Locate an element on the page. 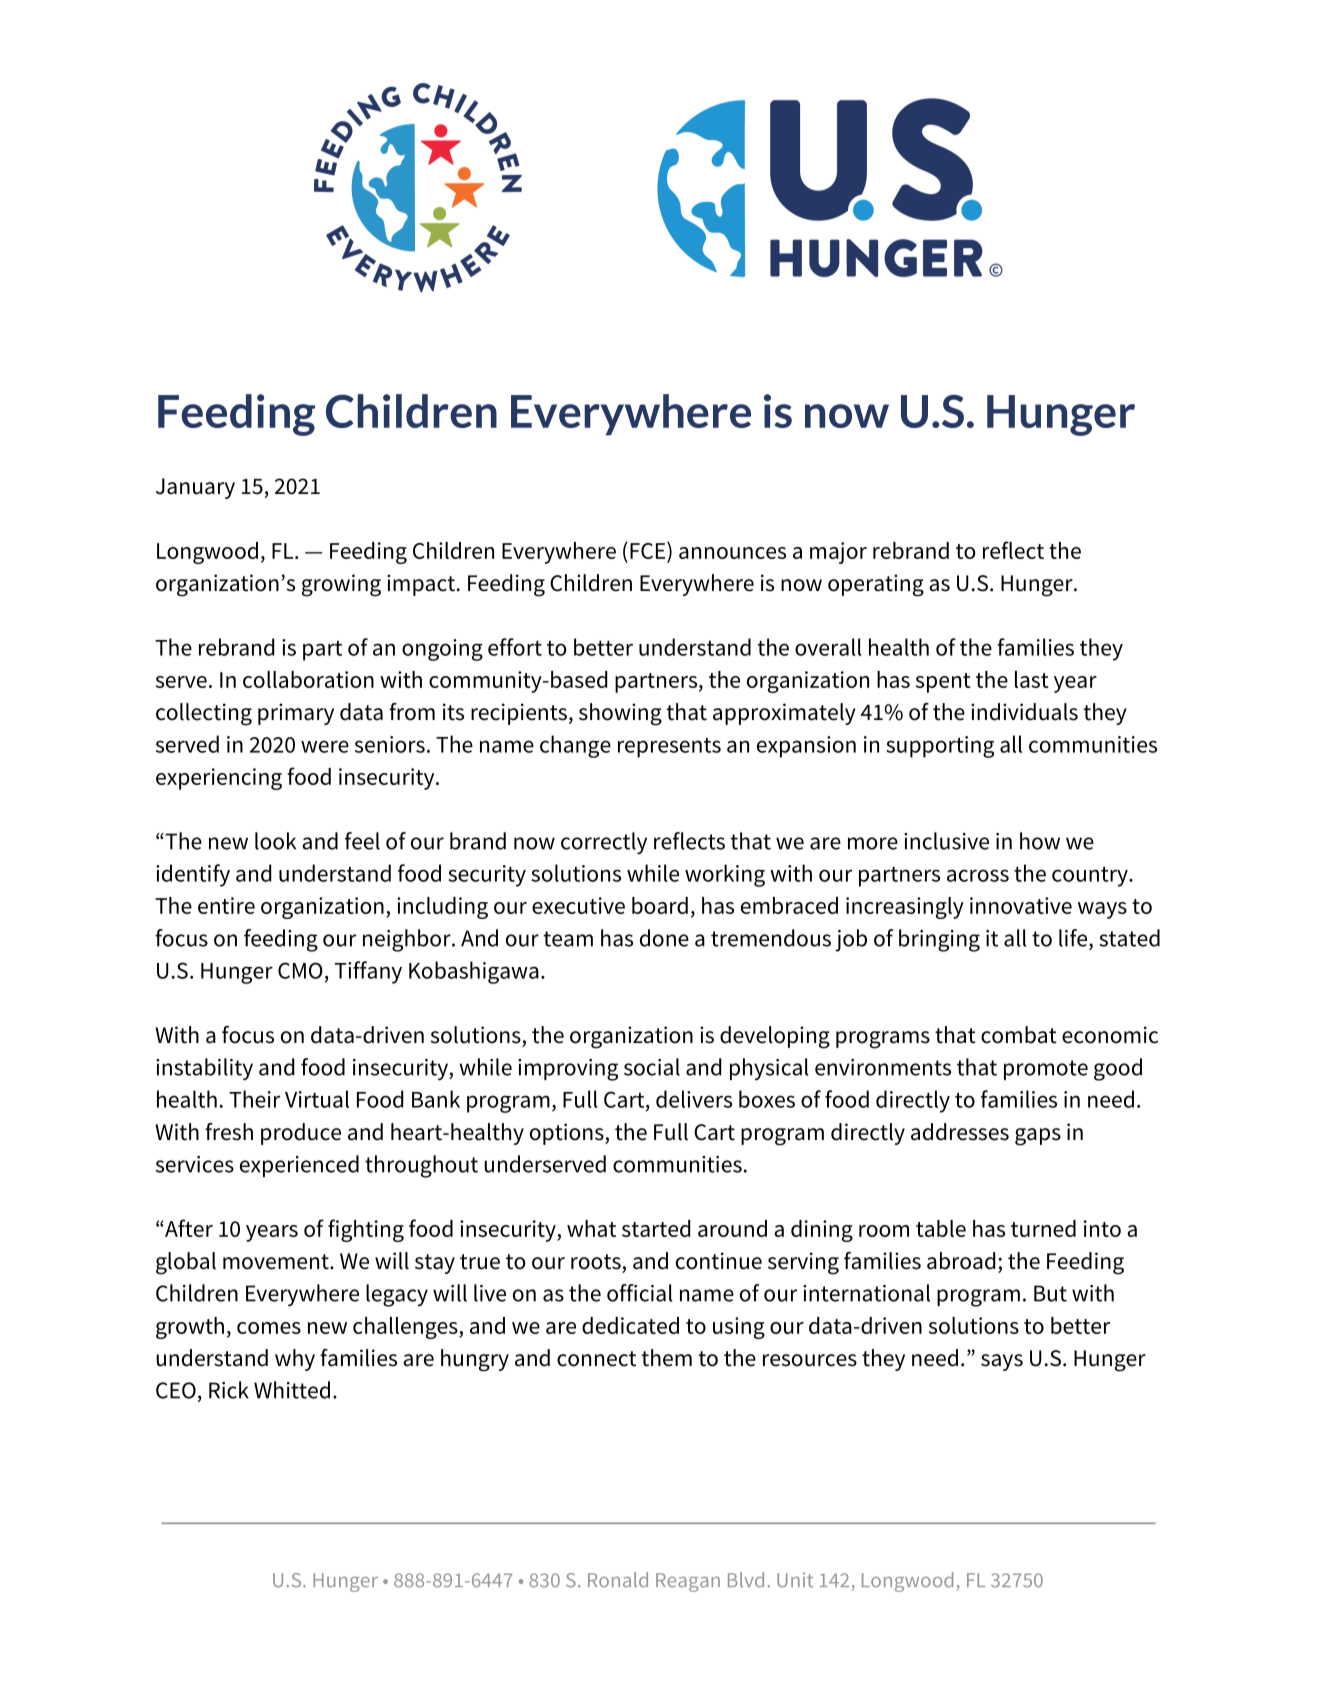  But is located at coordinates (1050, 1293).
